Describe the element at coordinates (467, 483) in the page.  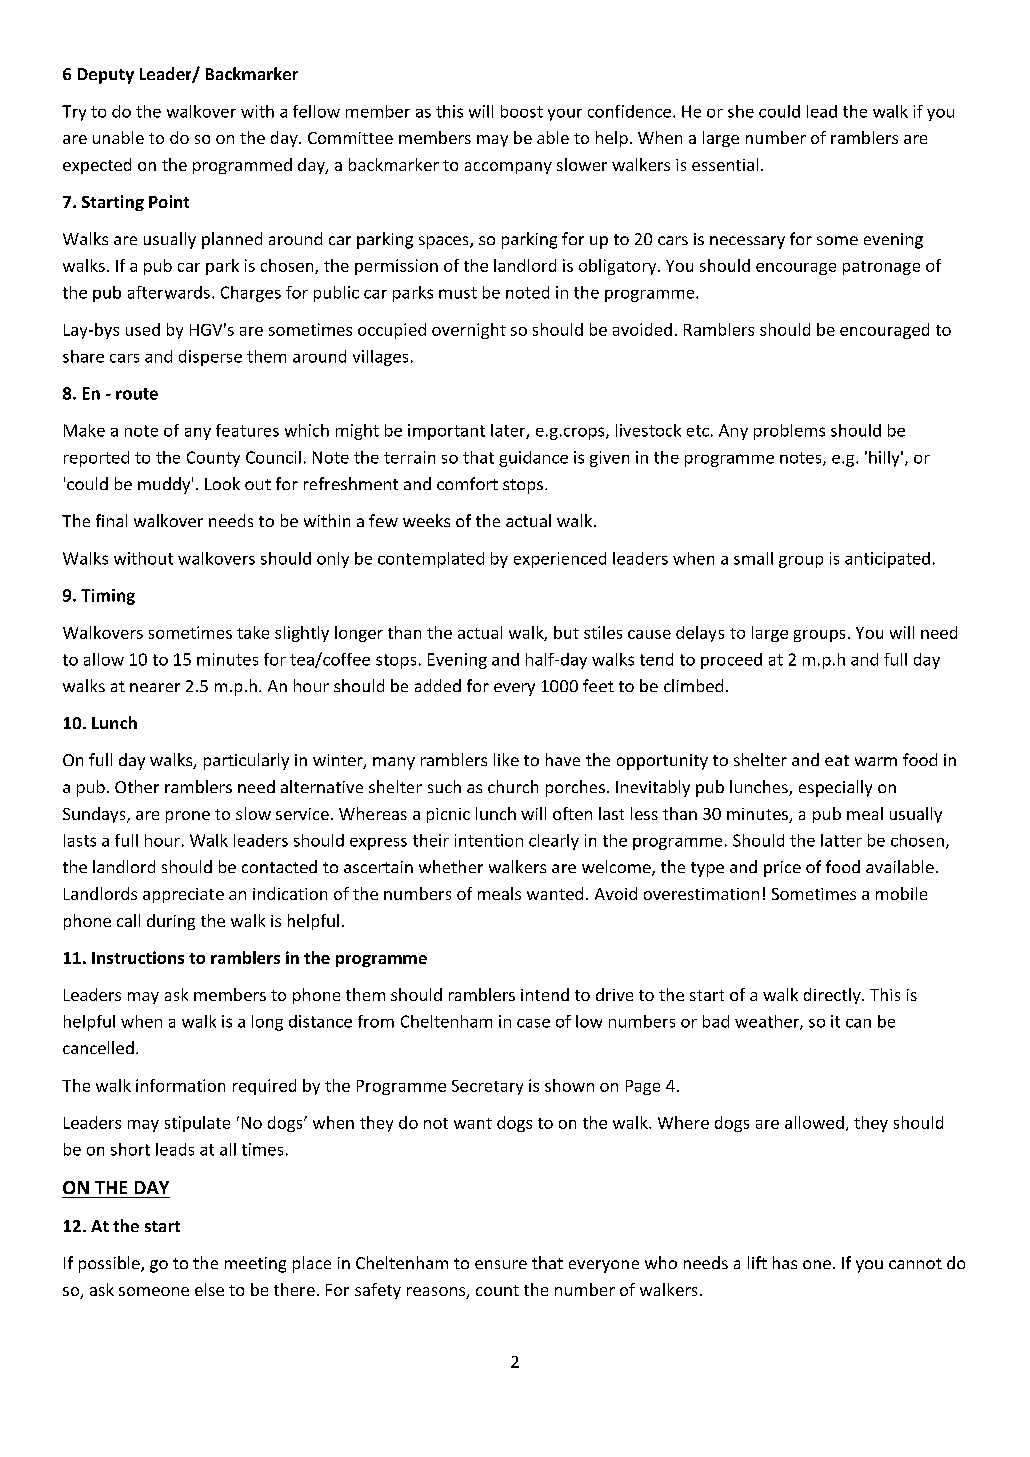
I see `comfort` at that location.
